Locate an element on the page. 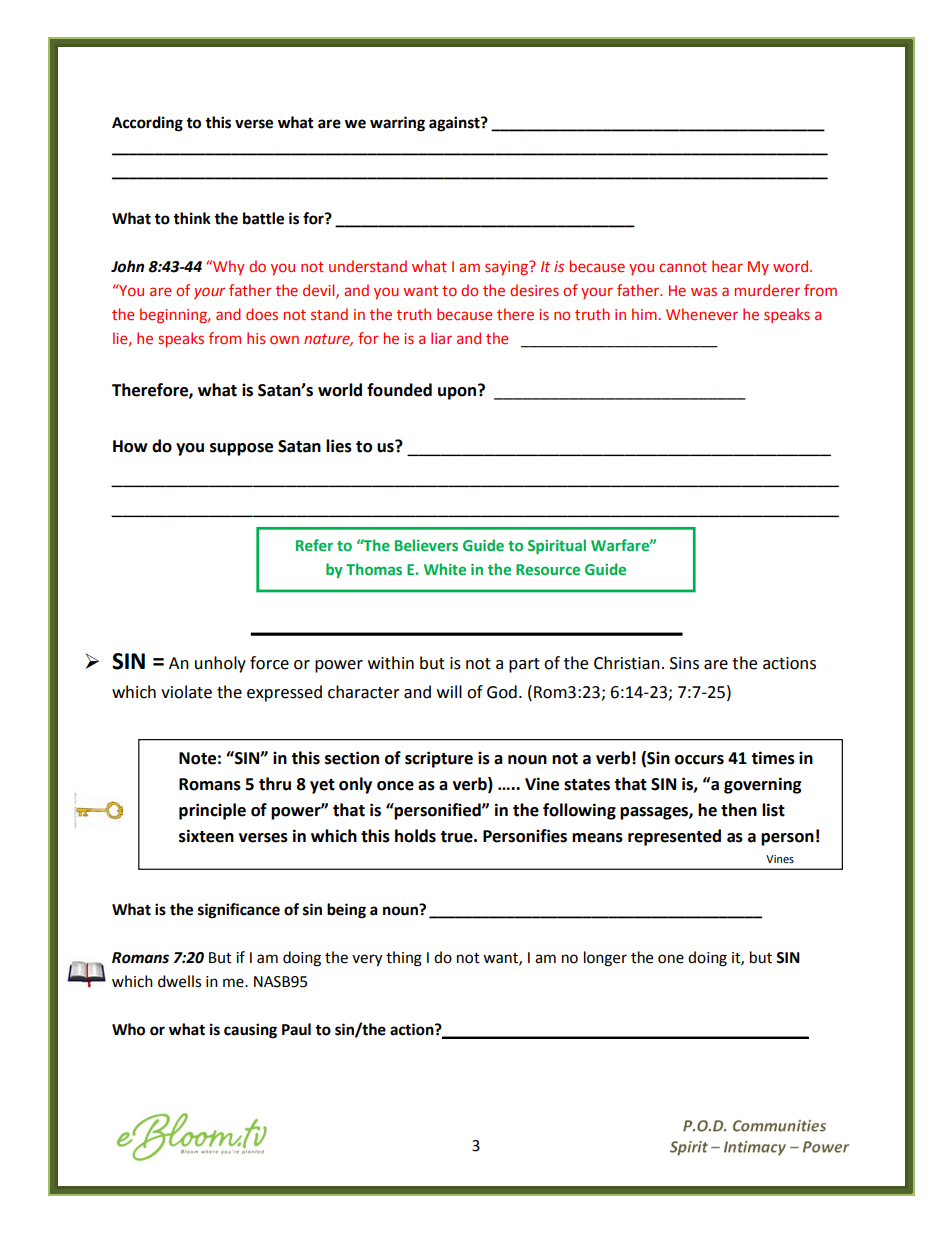 The image size is (952, 1233). According is located at coordinates (147, 124).
